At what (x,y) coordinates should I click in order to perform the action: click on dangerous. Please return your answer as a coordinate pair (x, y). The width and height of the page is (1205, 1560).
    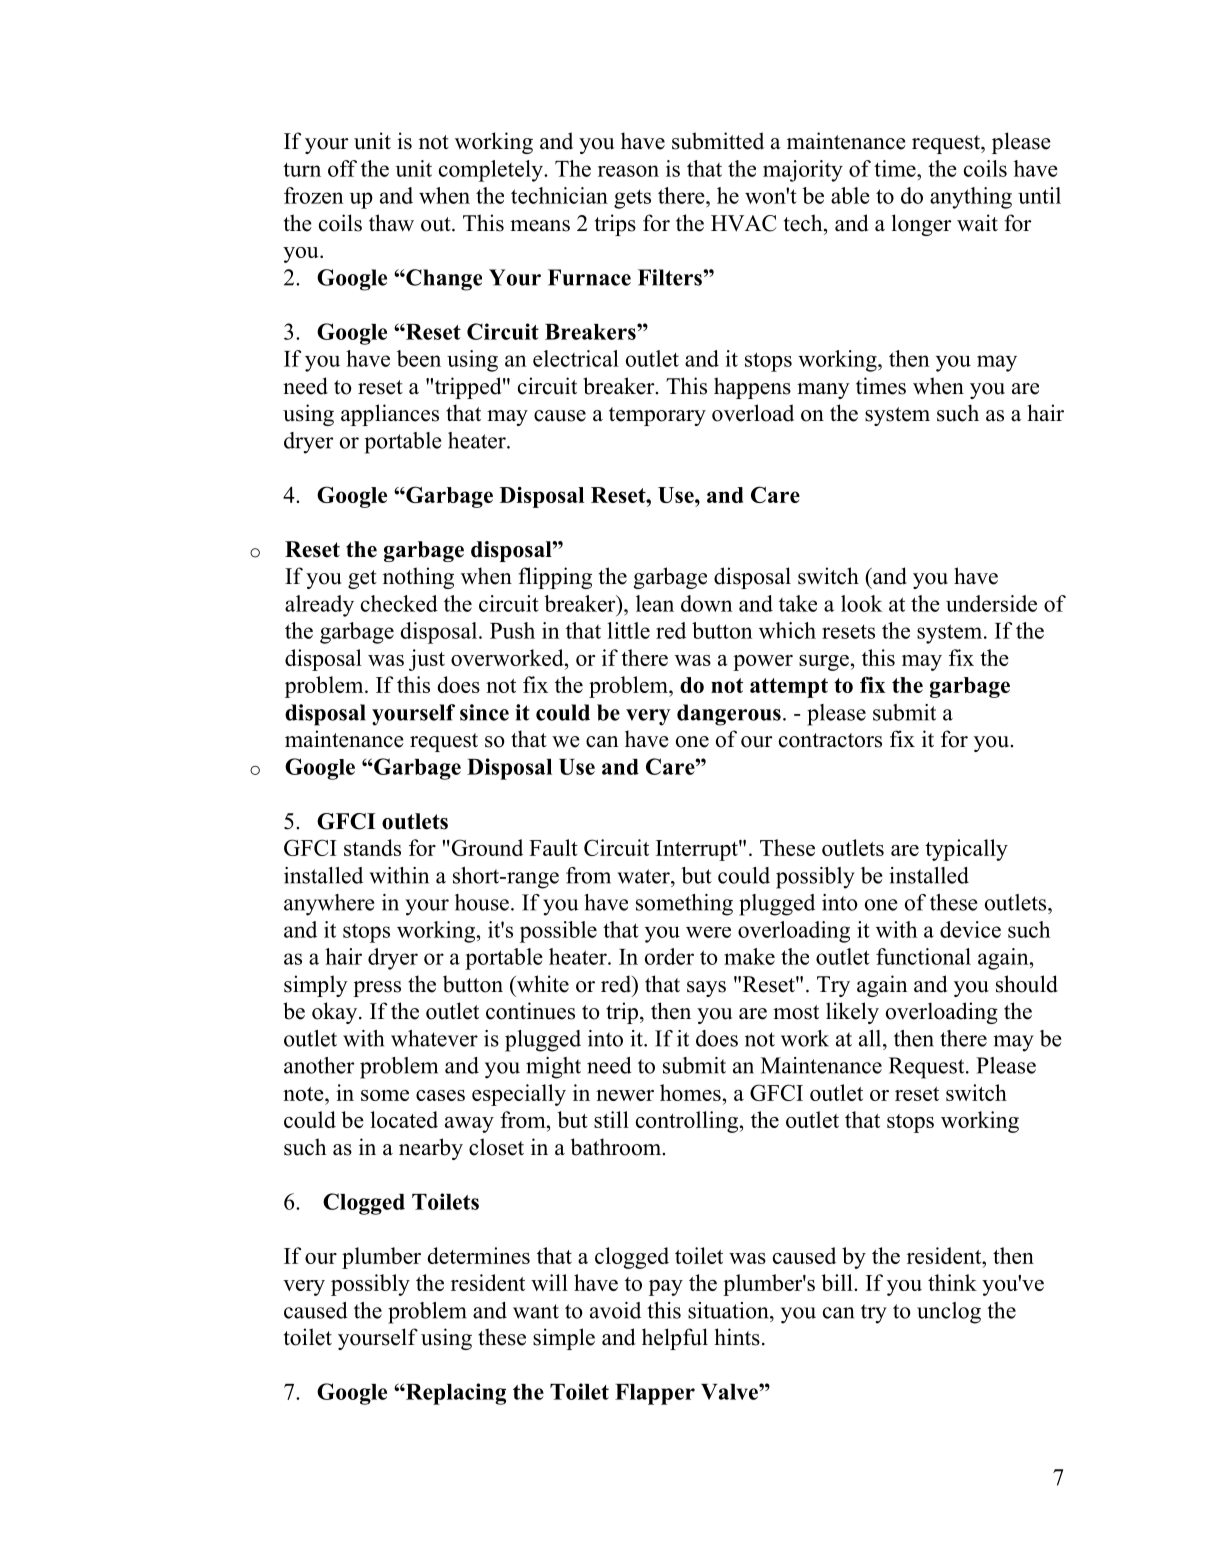
    Looking at the image, I should click on (729, 715).
